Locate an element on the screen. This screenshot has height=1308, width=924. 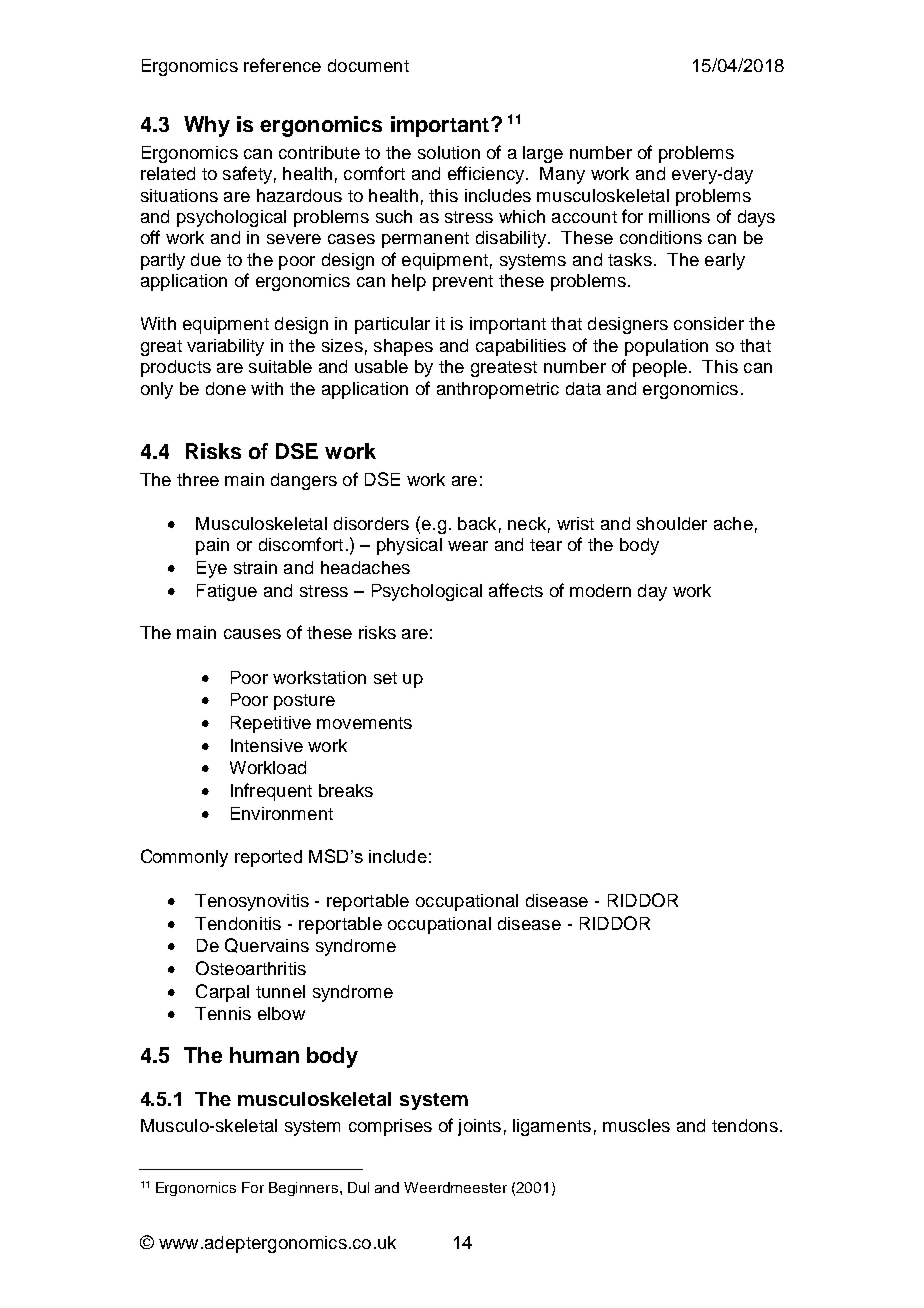
muscles is located at coordinates (636, 1125).
